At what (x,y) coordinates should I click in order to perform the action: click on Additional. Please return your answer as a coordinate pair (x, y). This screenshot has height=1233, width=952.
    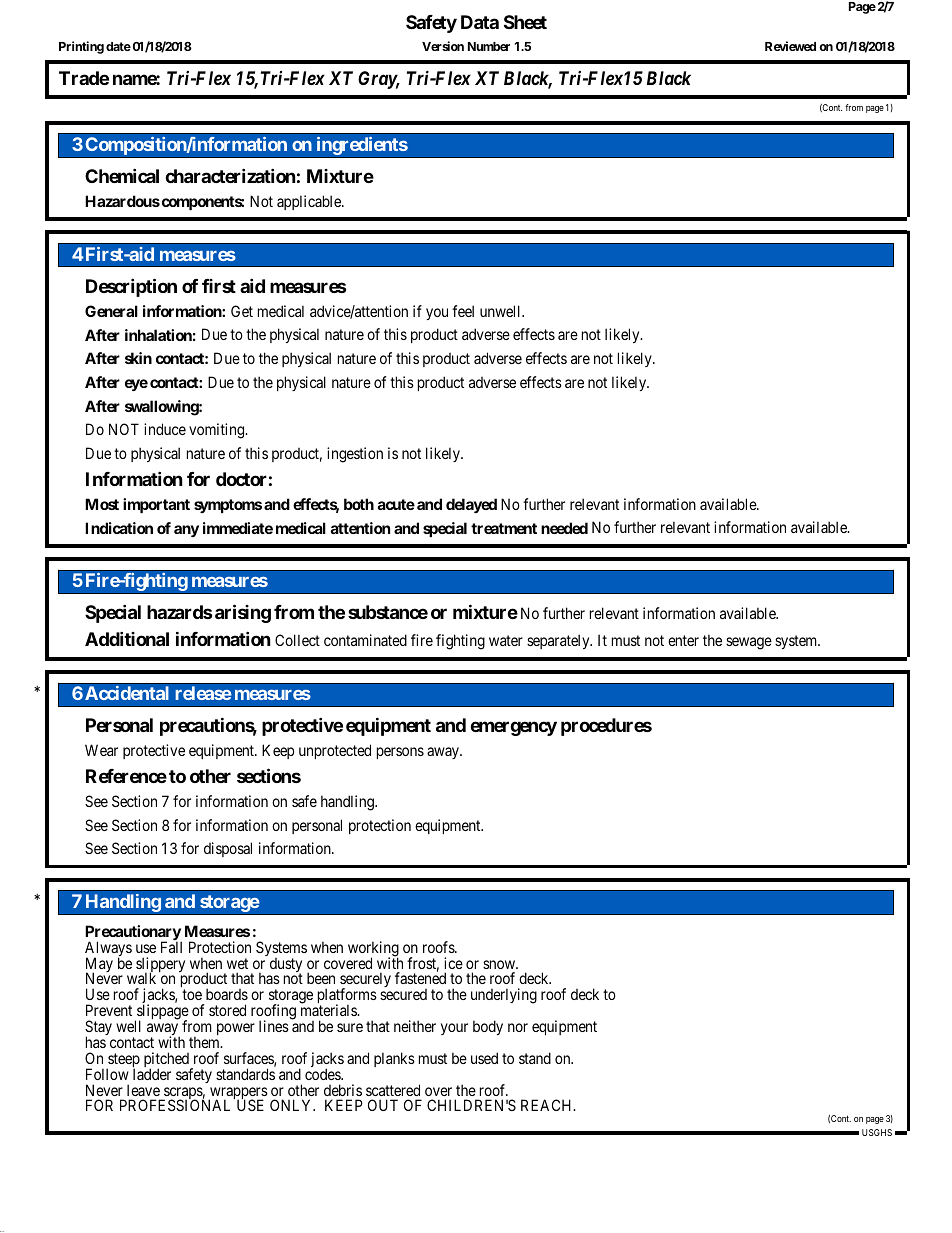
    Looking at the image, I should click on (127, 639).
